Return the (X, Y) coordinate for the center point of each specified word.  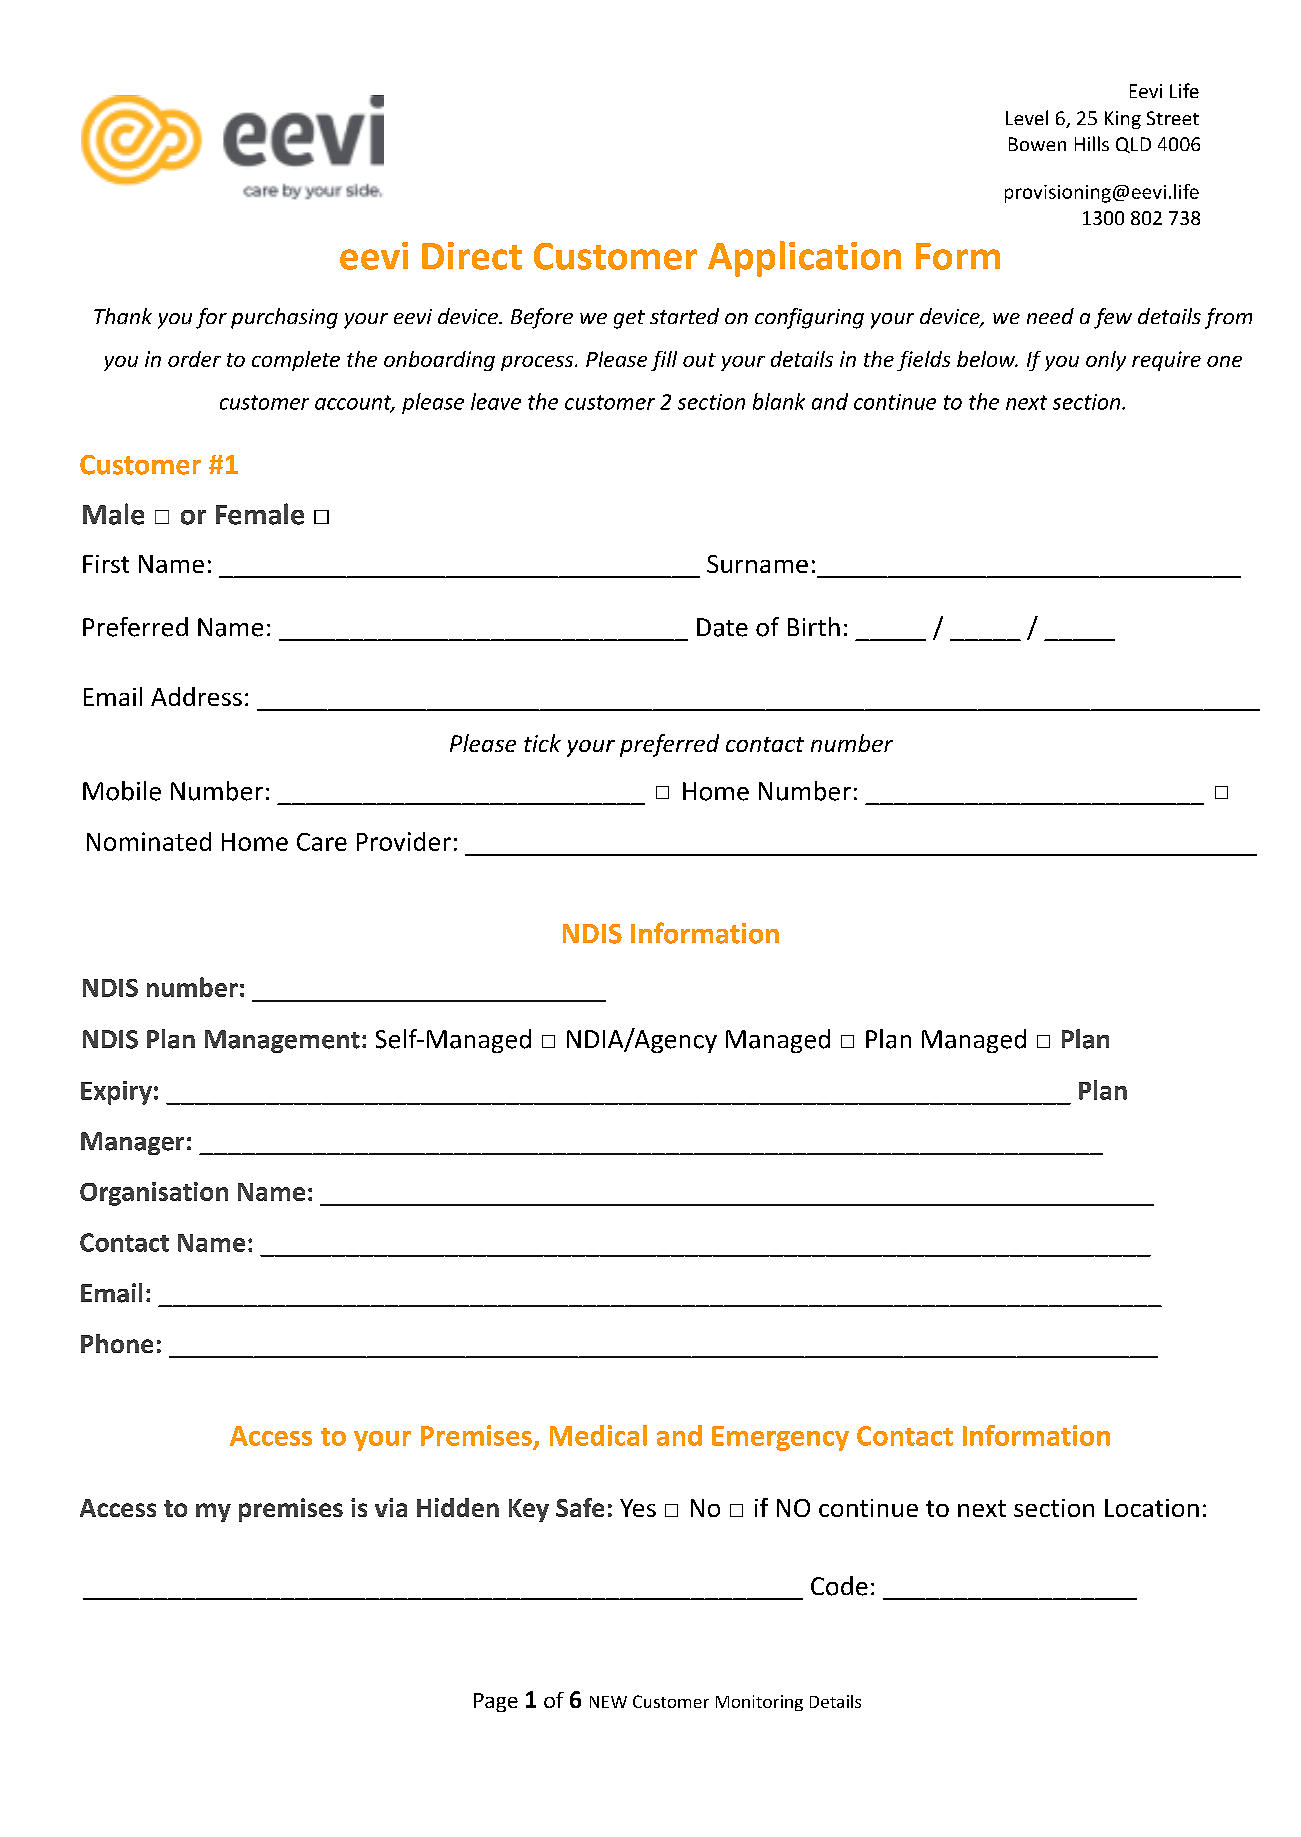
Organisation (154, 1194)
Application (804, 259)
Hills (1092, 143)
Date (722, 627)
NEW (608, 1702)
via (391, 1507)
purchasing (284, 318)
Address (196, 696)
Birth (814, 626)
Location (1152, 1508)
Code (839, 1586)
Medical (598, 1435)
